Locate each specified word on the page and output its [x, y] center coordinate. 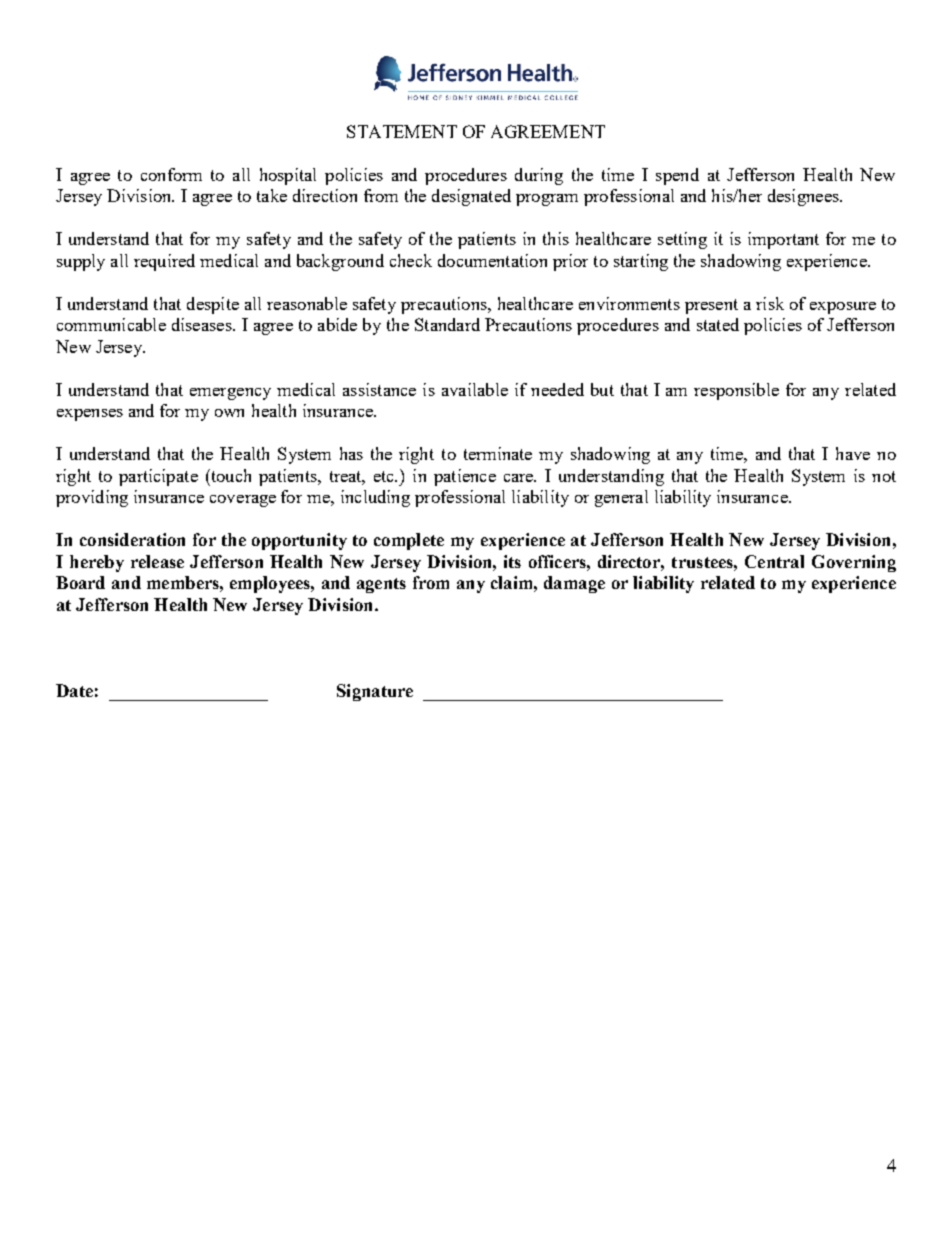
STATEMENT [402, 131]
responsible [736, 391]
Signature [375, 692]
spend [677, 176]
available [475, 389]
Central [774, 561]
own [229, 413]
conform [171, 174]
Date [74, 690]
